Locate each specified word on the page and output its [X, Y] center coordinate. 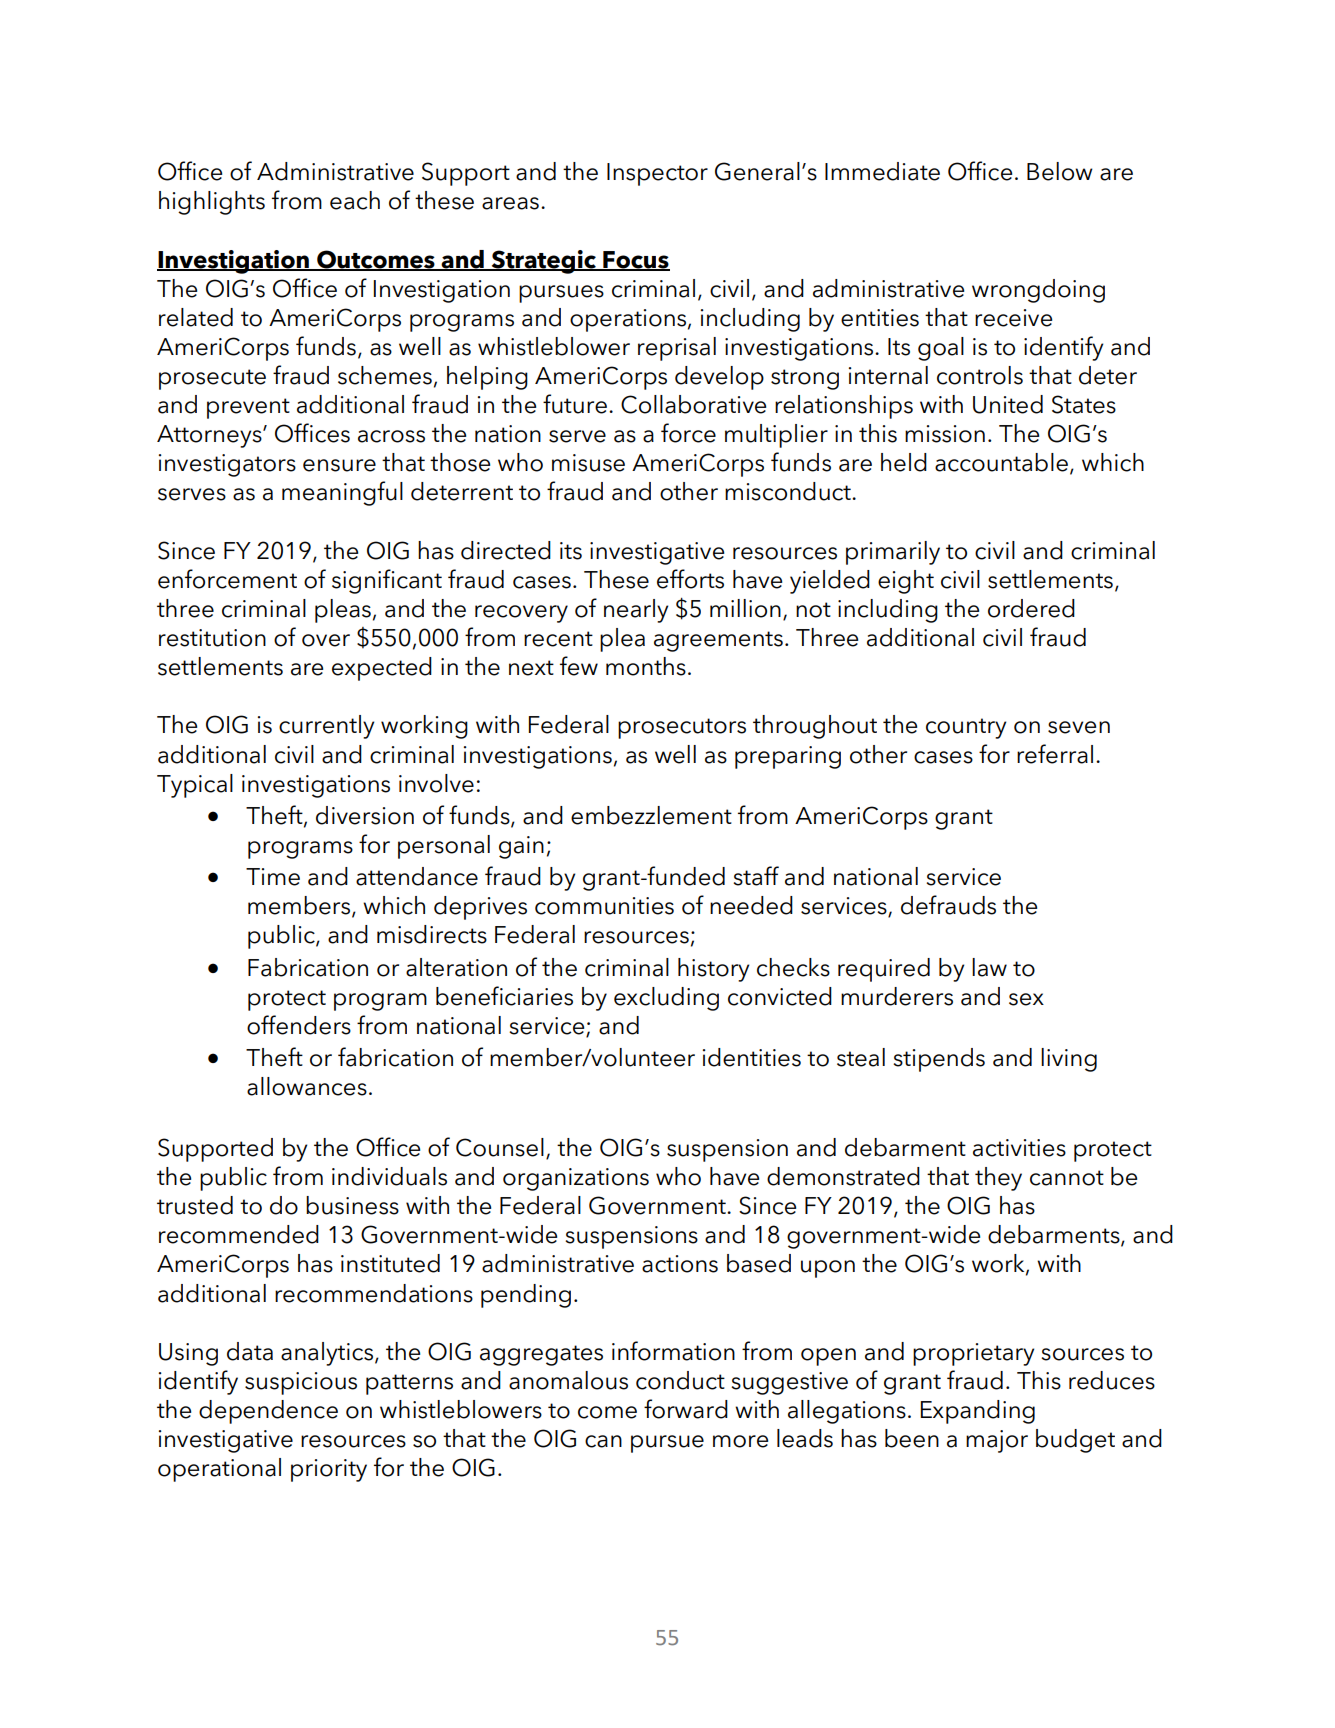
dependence [268, 1412]
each [355, 200]
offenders [299, 1025]
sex [1026, 999]
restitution [212, 638]
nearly [636, 611]
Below [1060, 171]
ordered [1031, 608]
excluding [666, 999]
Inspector [657, 174]
